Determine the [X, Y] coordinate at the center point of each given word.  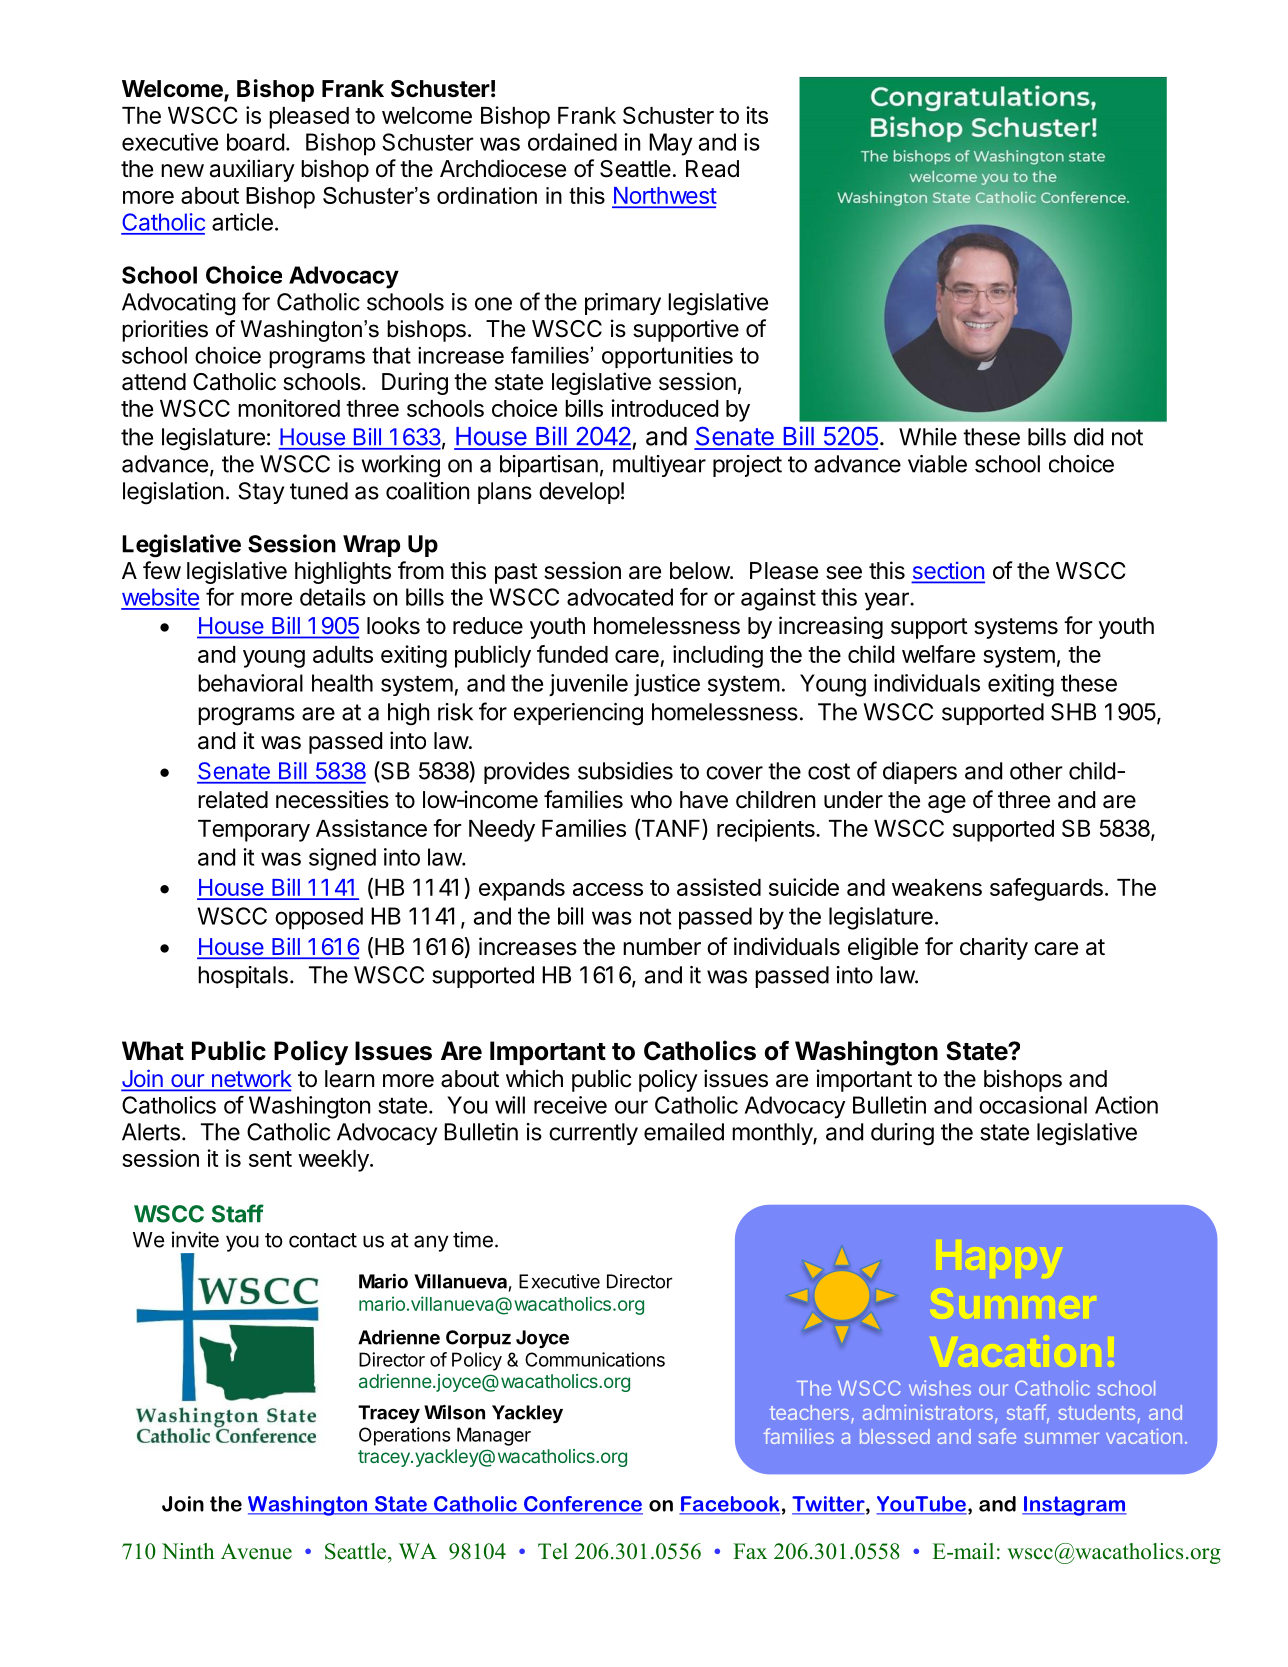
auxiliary [252, 170]
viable [937, 464]
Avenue [256, 1551]
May [670, 144]
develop [579, 493]
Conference [582, 1505]
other [1036, 771]
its [757, 115]
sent [270, 1159]
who [651, 799]
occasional [1033, 1105]
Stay [261, 493]
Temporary [254, 831]
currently [593, 1134]
